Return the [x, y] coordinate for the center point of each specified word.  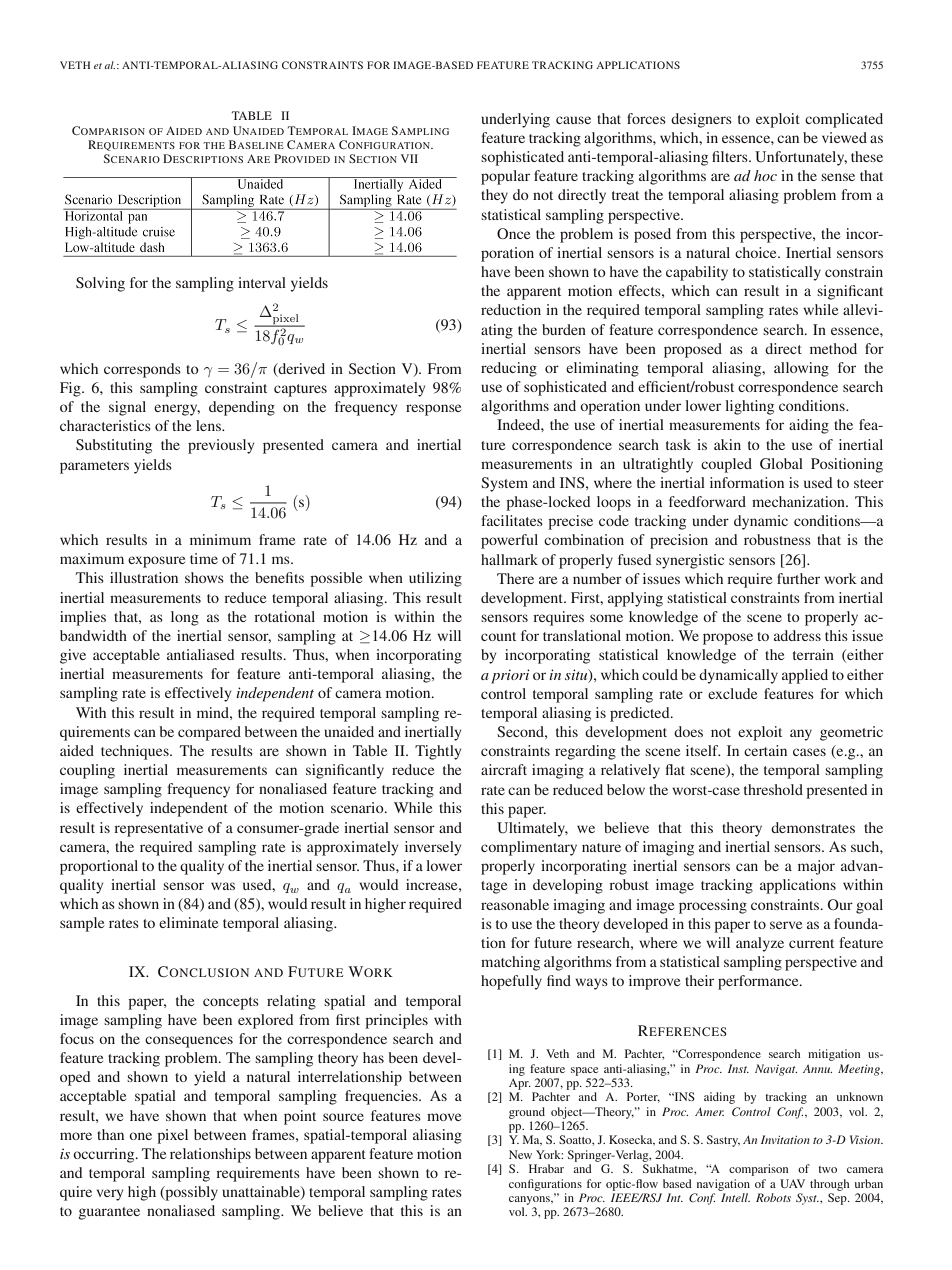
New [520, 1154]
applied [805, 676]
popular [505, 177]
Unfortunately [801, 158]
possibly [190, 1193]
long [185, 618]
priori [510, 676]
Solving [100, 284]
